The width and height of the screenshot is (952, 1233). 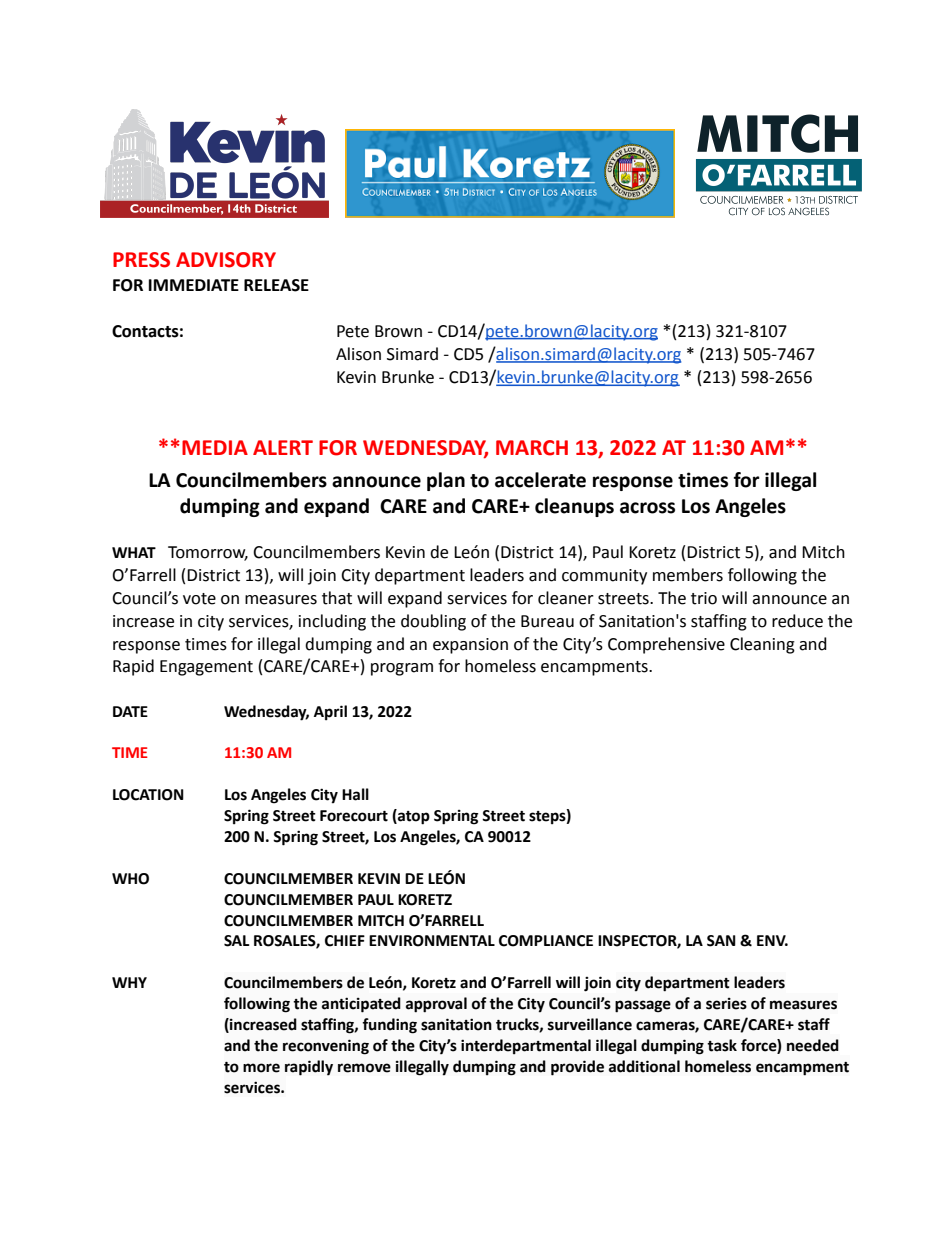 I want to click on plan, so click(x=446, y=481).
